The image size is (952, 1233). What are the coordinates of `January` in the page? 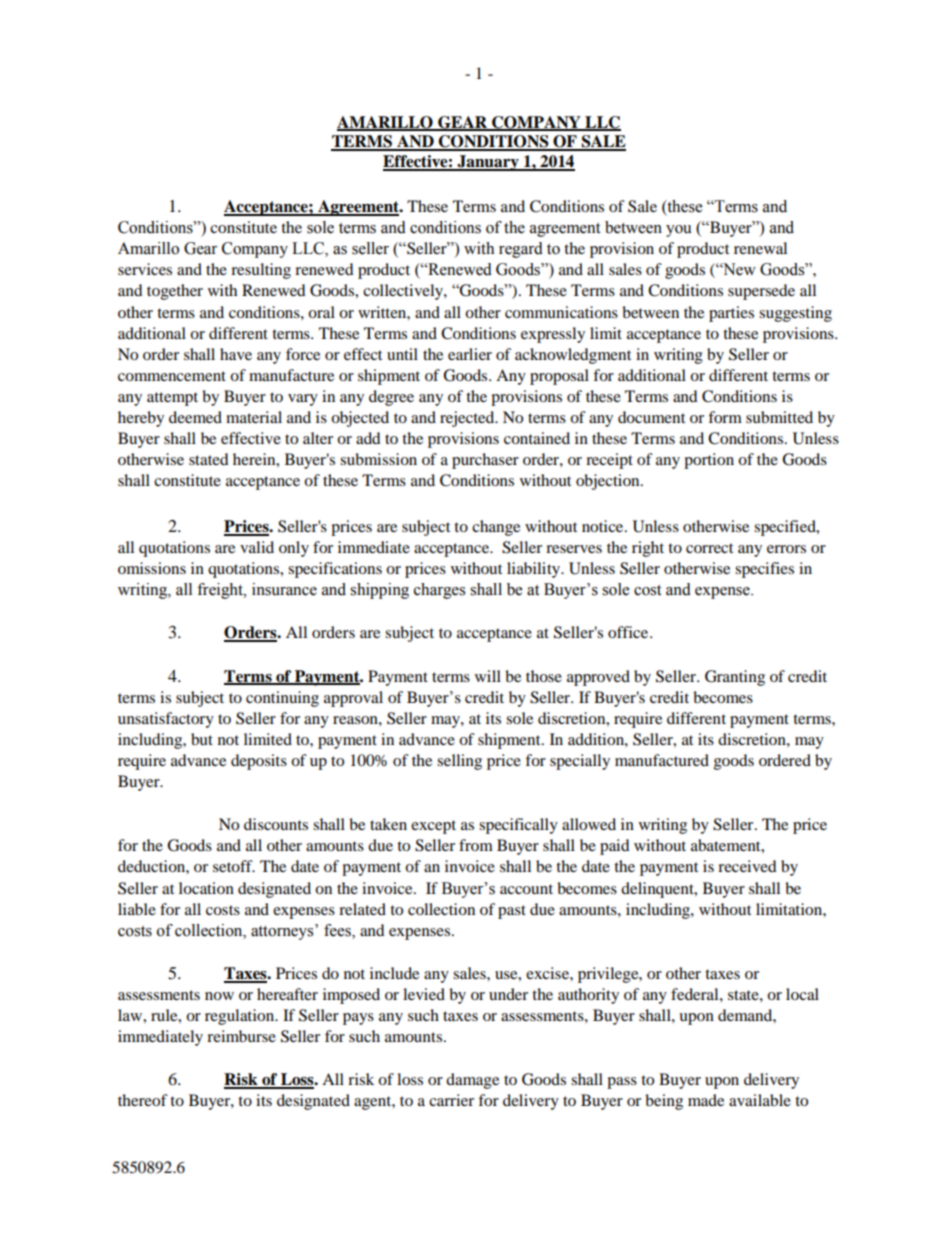 It's located at (488, 163).
